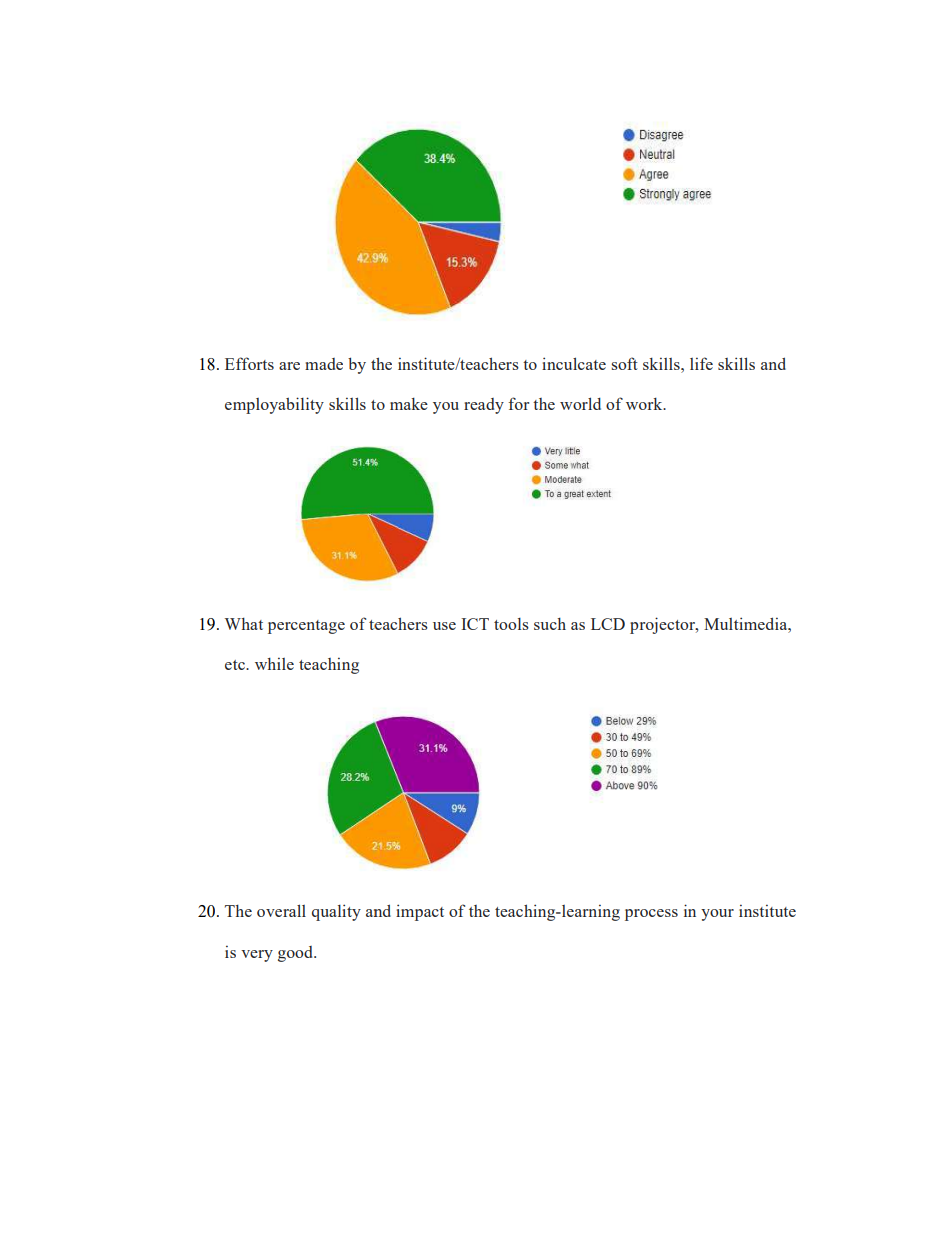 The height and width of the screenshot is (1233, 952). I want to click on process, so click(651, 915).
